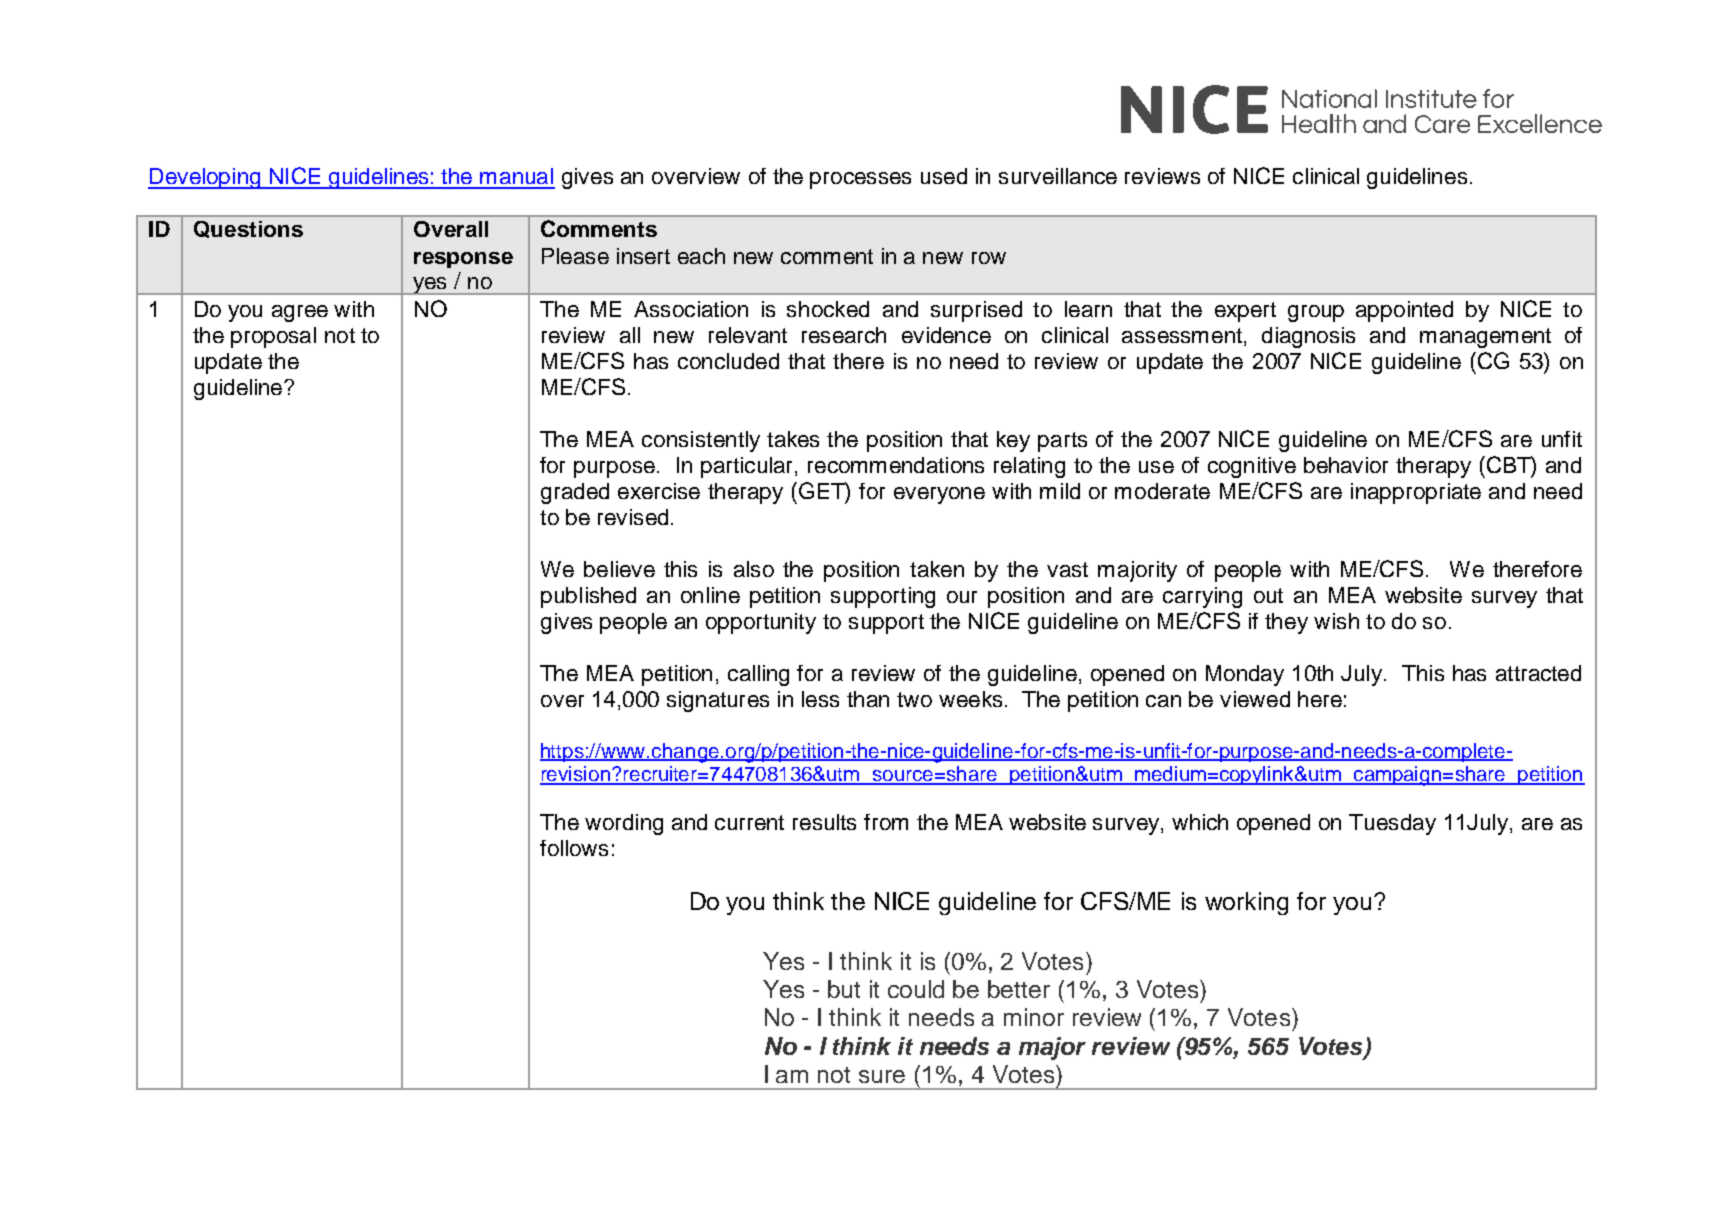 This screenshot has height=1225, width=1733. I want to click on signatures, so click(718, 701).
